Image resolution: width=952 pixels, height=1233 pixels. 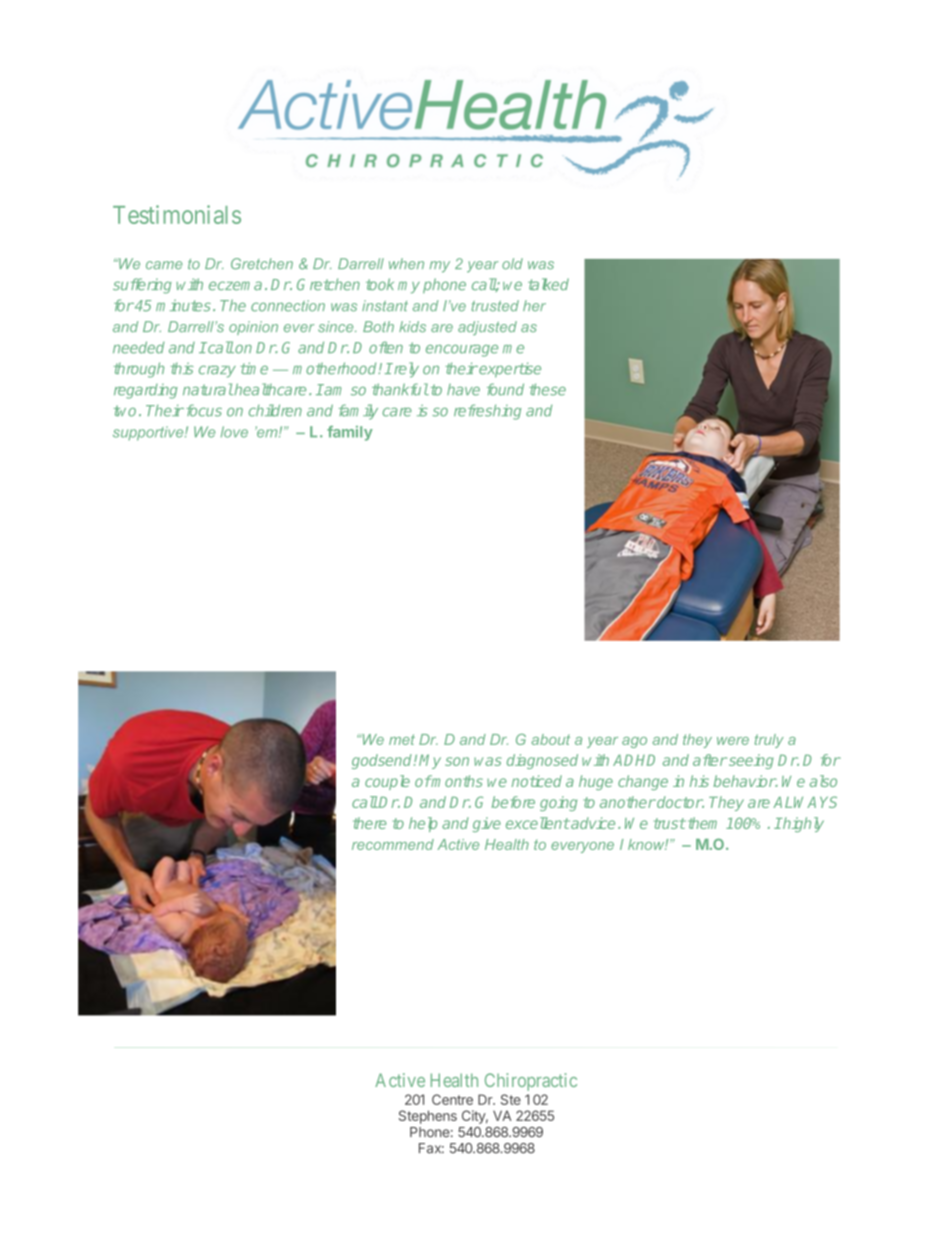 What do you see at coordinates (177, 214) in the screenshot?
I see `Testimonials` at bounding box center [177, 214].
